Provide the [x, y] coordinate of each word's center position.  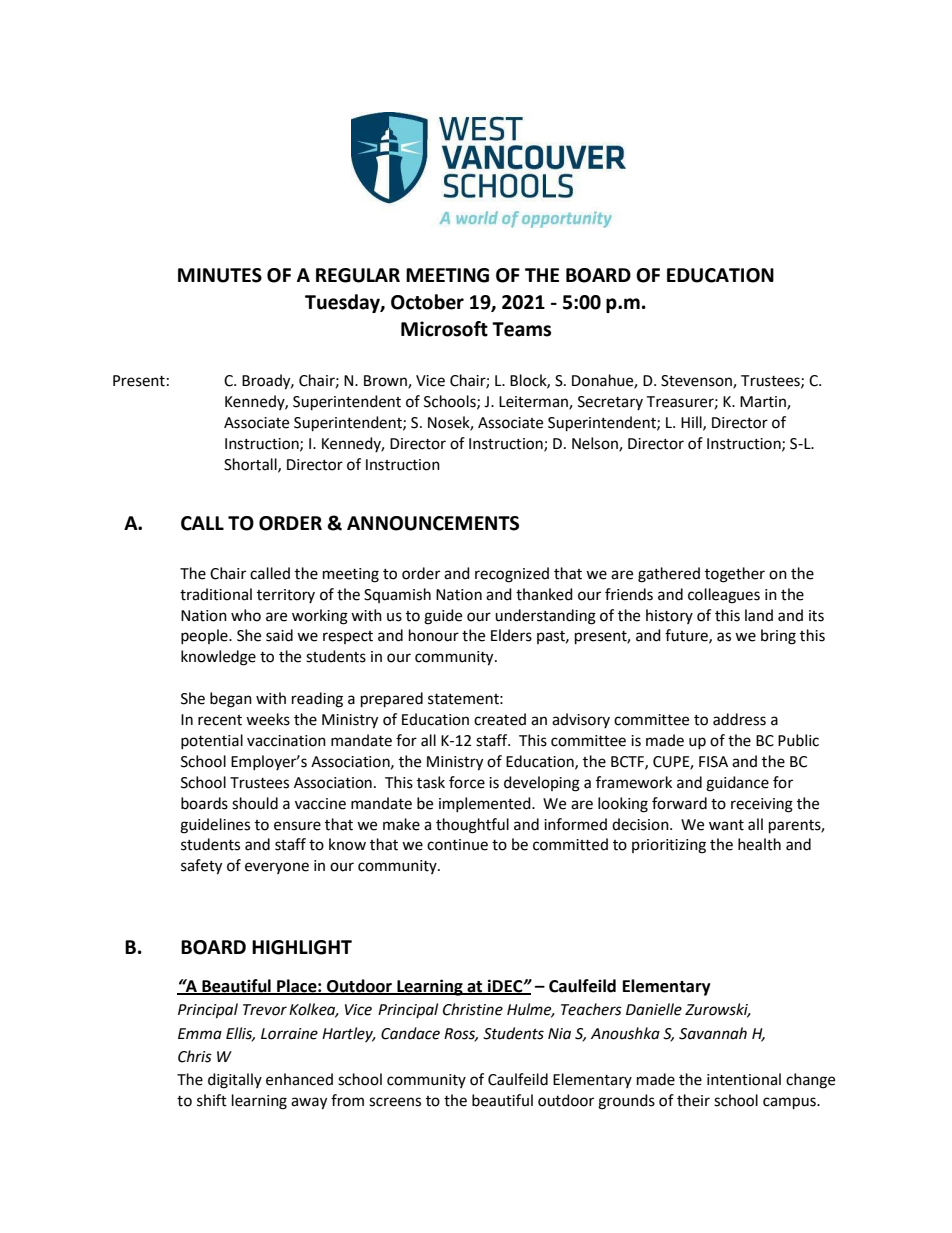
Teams [521, 329]
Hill [692, 423]
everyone [277, 868]
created [500, 719]
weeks [268, 719]
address [739, 719]
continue [457, 845]
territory [286, 596]
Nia [559, 1034]
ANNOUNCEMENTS [433, 523]
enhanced [299, 1079]
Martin [764, 402]
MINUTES [220, 275]
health [759, 844]
